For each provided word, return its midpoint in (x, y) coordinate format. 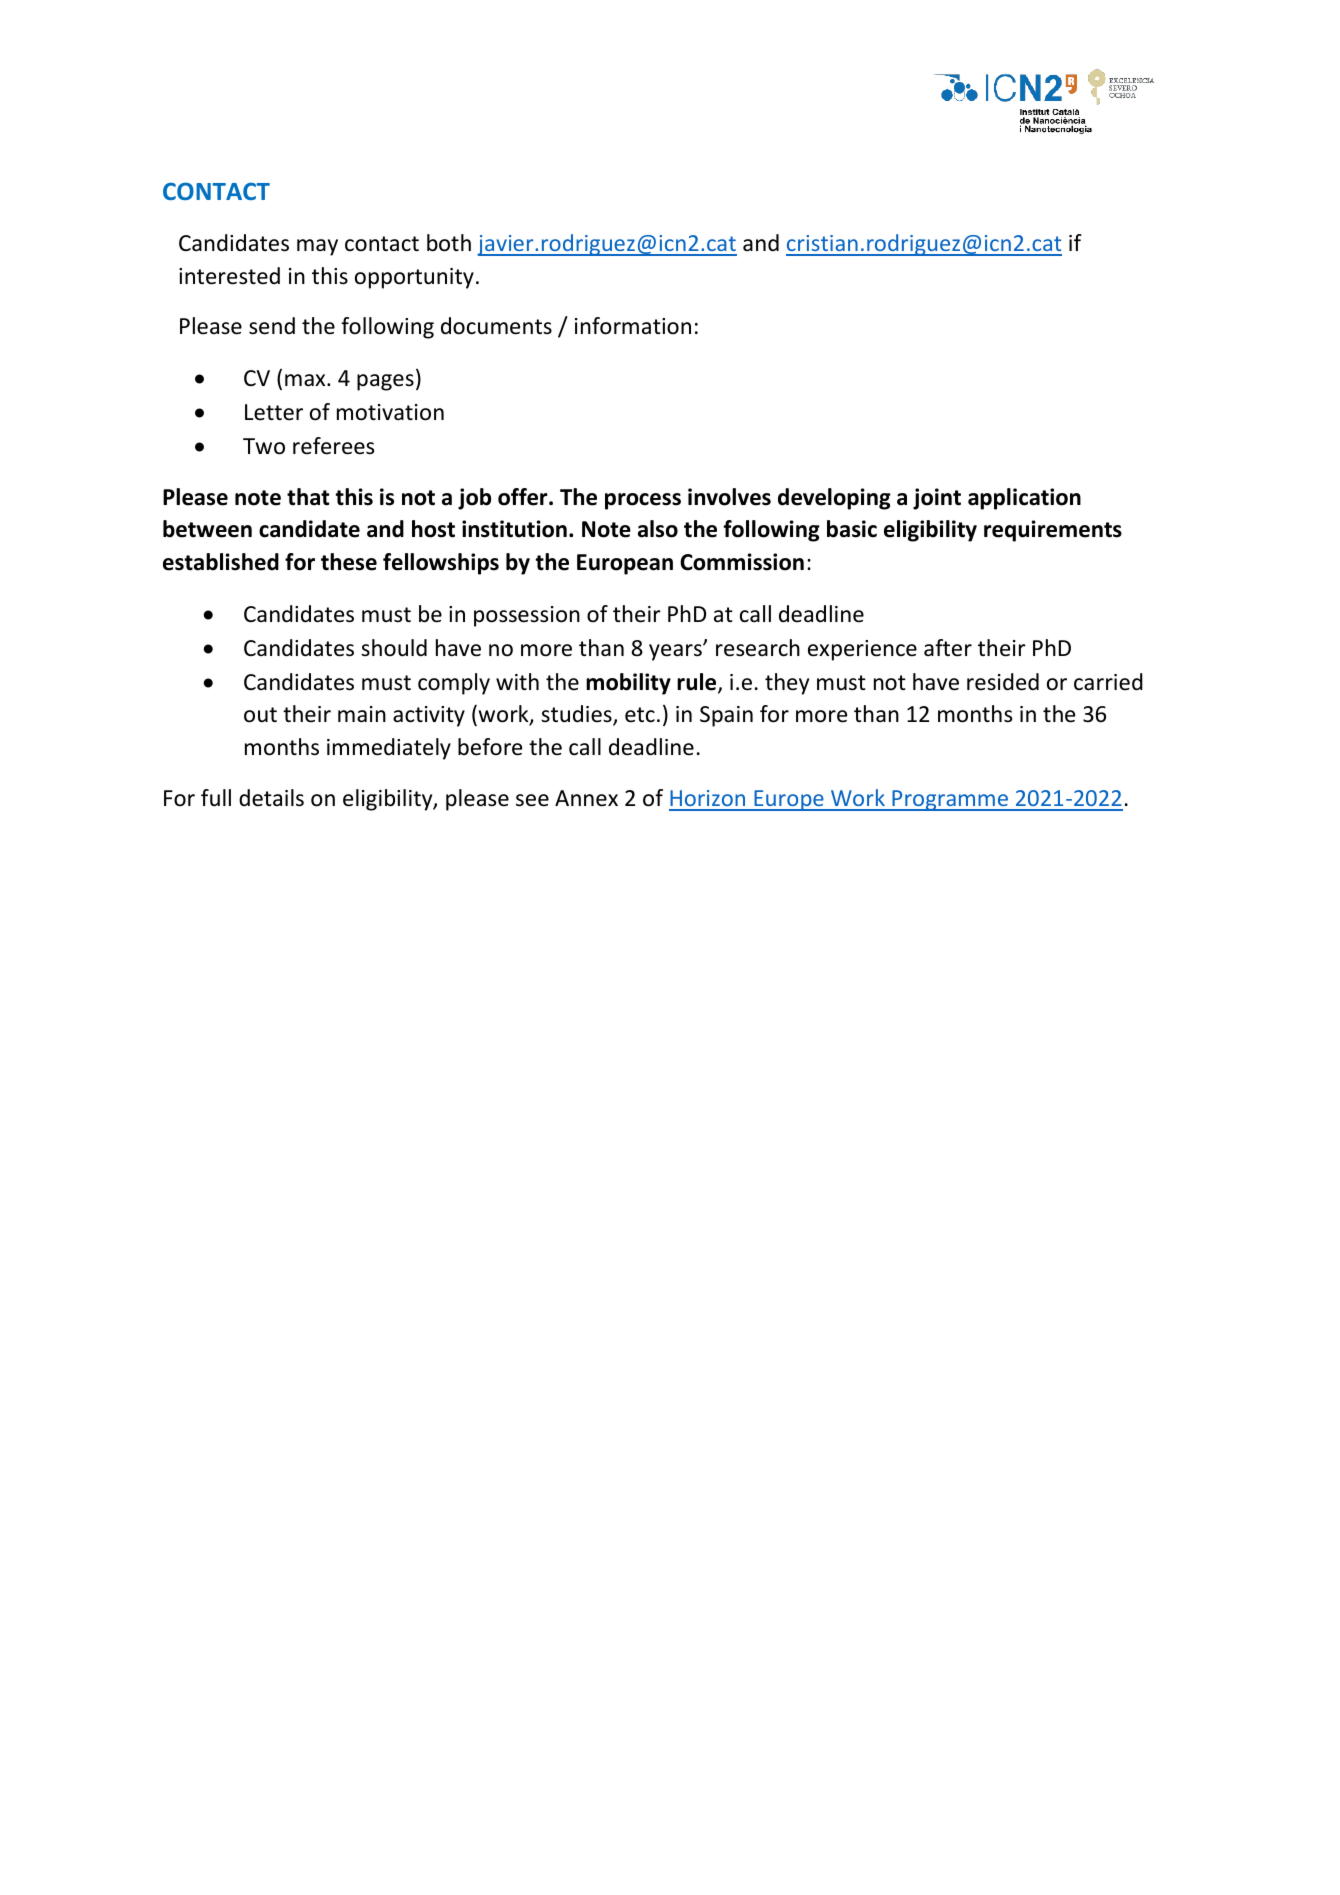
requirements (1053, 531)
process (643, 501)
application (1024, 499)
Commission (742, 562)
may (317, 247)
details (271, 798)
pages (385, 382)
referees (333, 446)
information (633, 326)
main (362, 714)
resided (1003, 682)
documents (496, 326)
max (306, 380)
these (349, 562)
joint (937, 499)
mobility (628, 684)
